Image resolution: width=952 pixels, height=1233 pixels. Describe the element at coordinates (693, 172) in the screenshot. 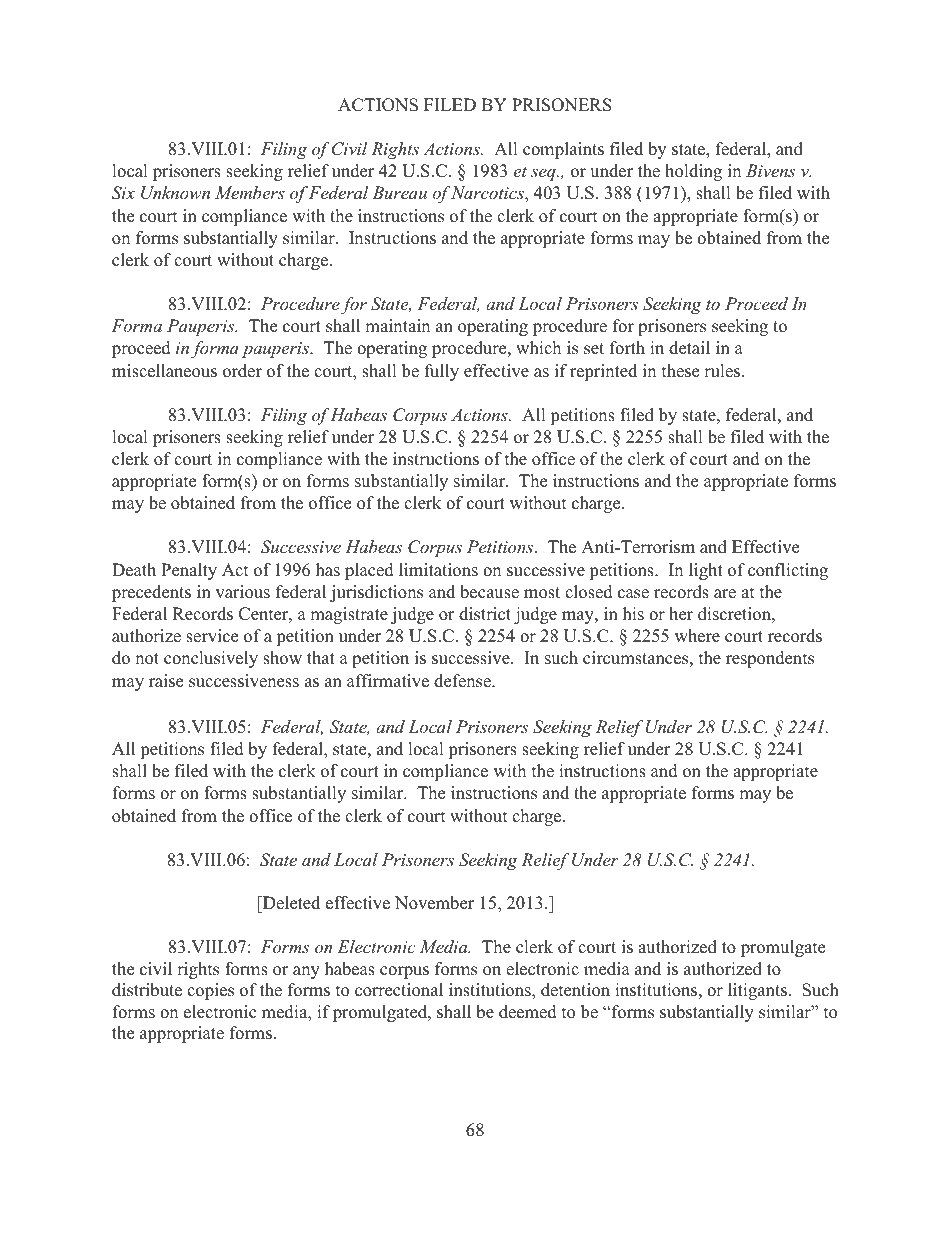

I see `holding` at that location.
